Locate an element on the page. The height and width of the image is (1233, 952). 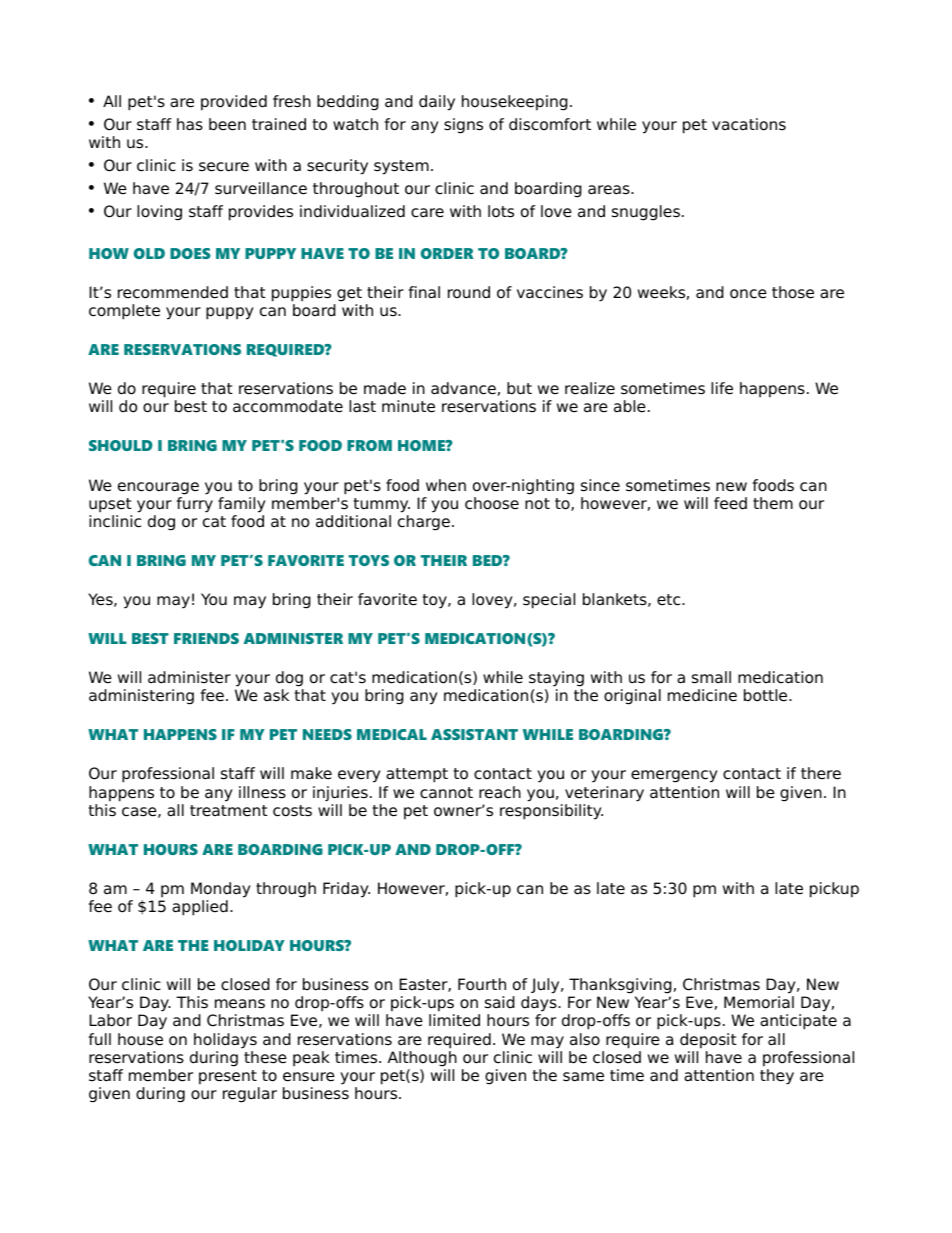
Although is located at coordinates (422, 1059).
